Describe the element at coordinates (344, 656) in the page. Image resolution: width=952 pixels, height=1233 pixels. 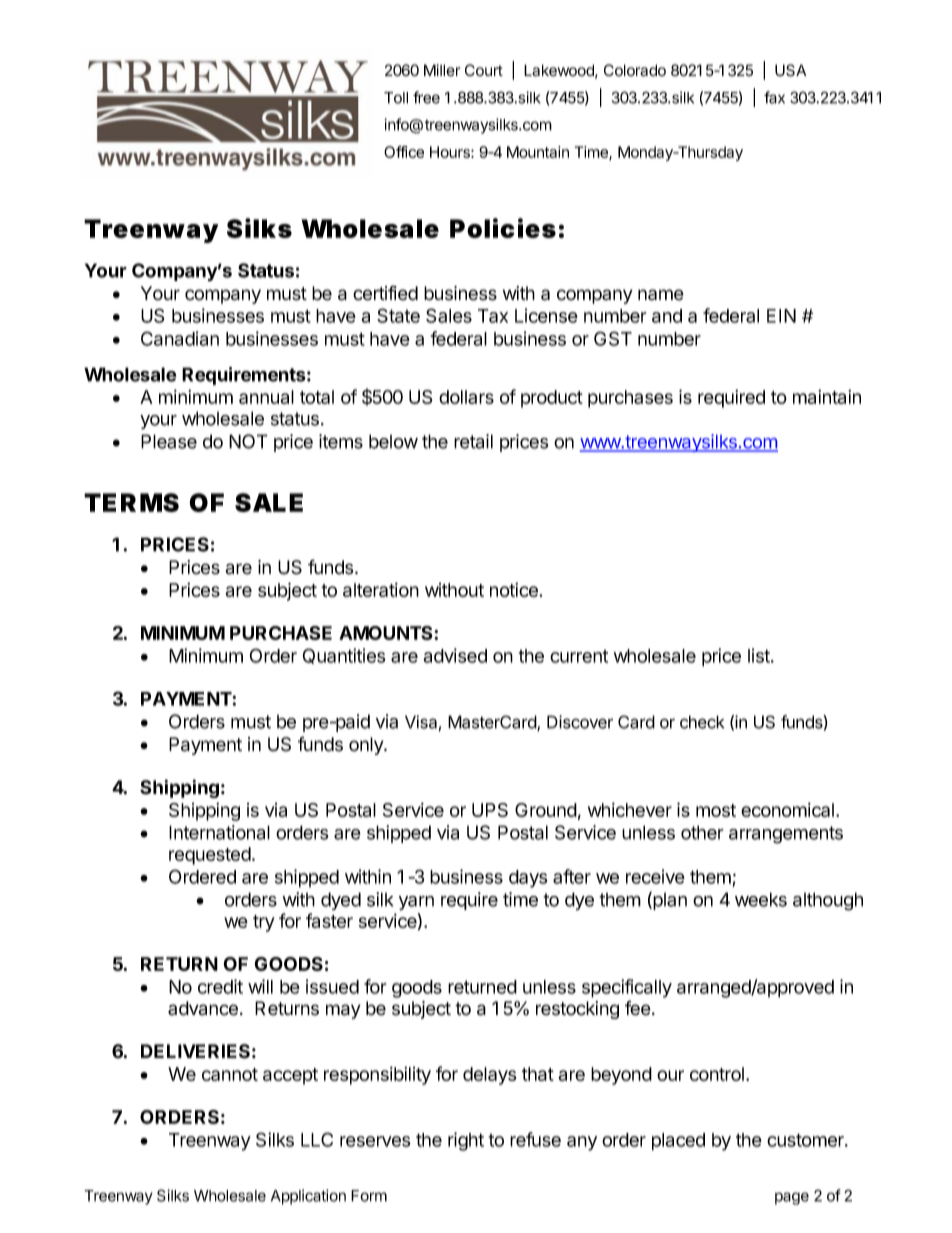
I see `Quantities` at that location.
